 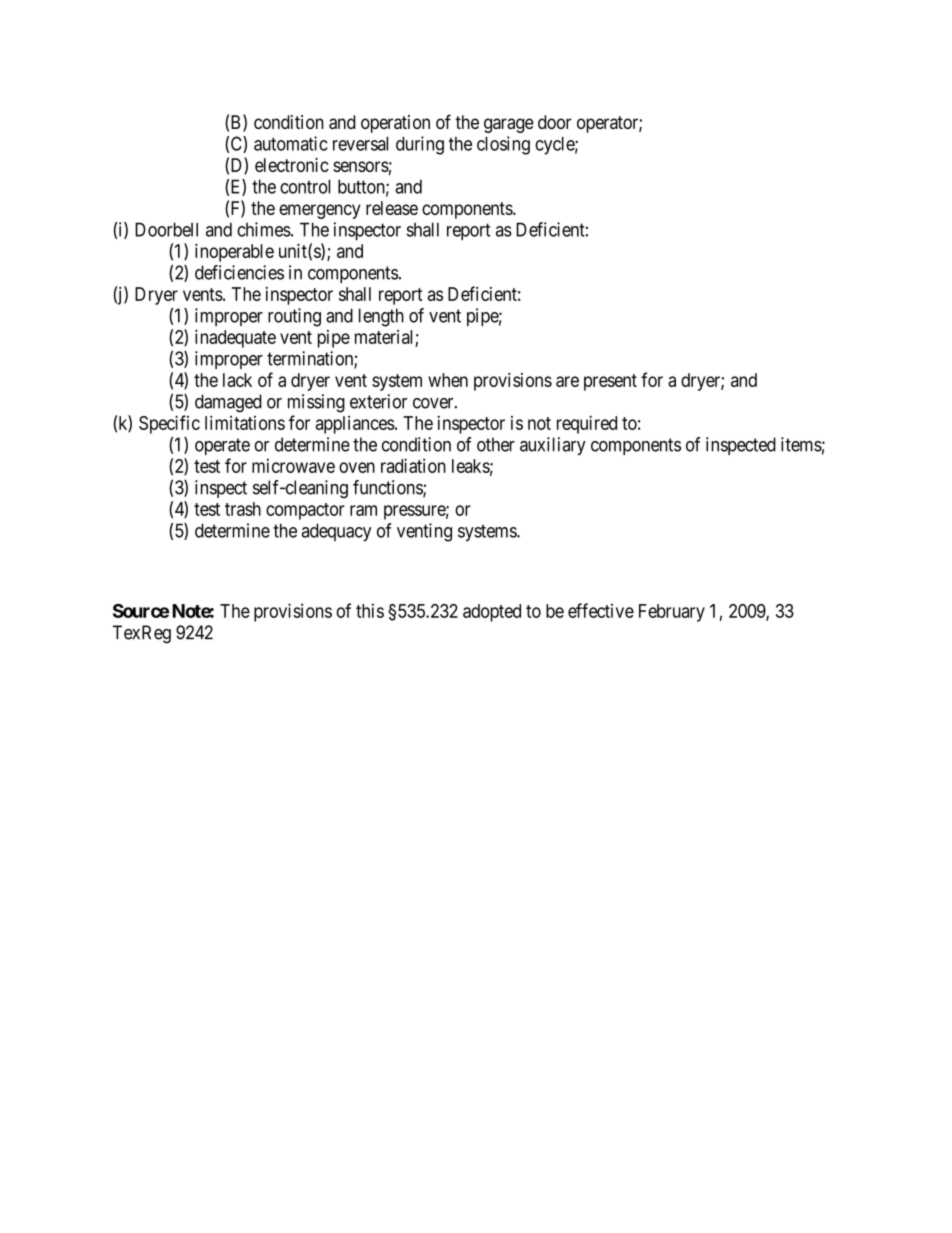 I want to click on present, so click(x=610, y=382).
